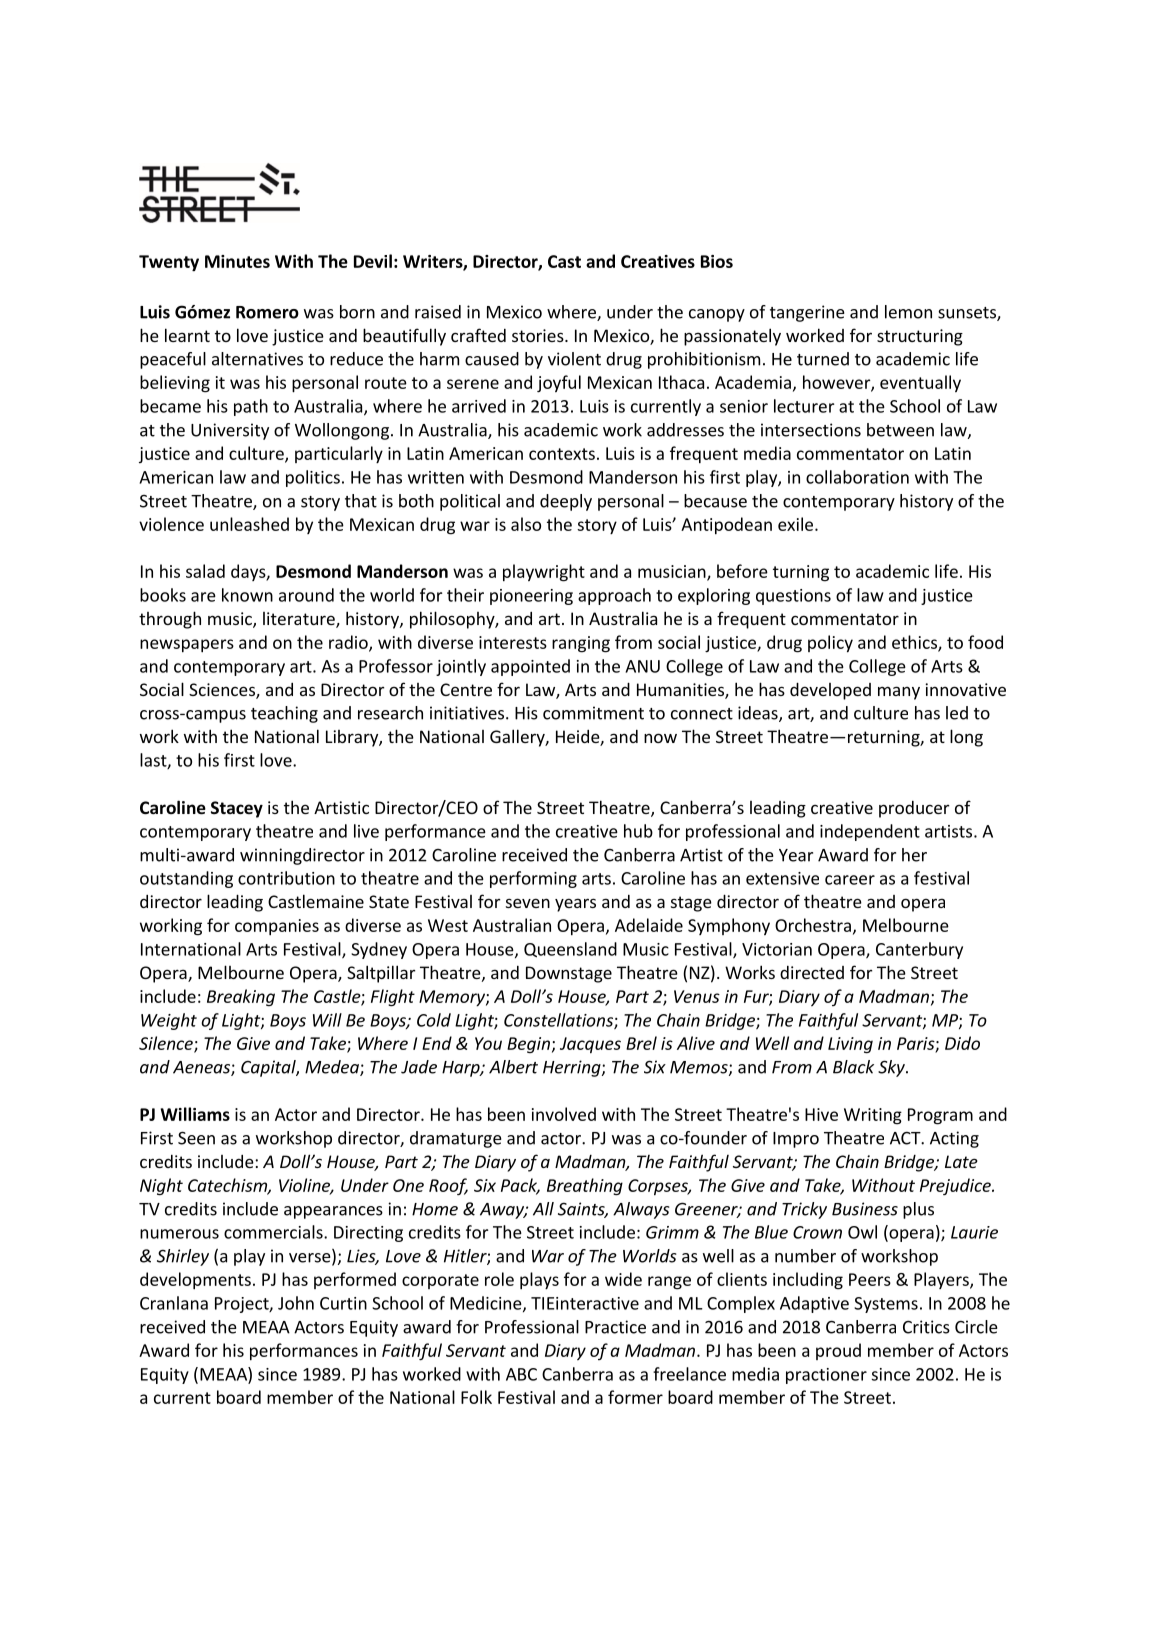 The height and width of the image is (1628, 1151). Describe the element at coordinates (590, 1045) in the image. I see `Jacques` at that location.
